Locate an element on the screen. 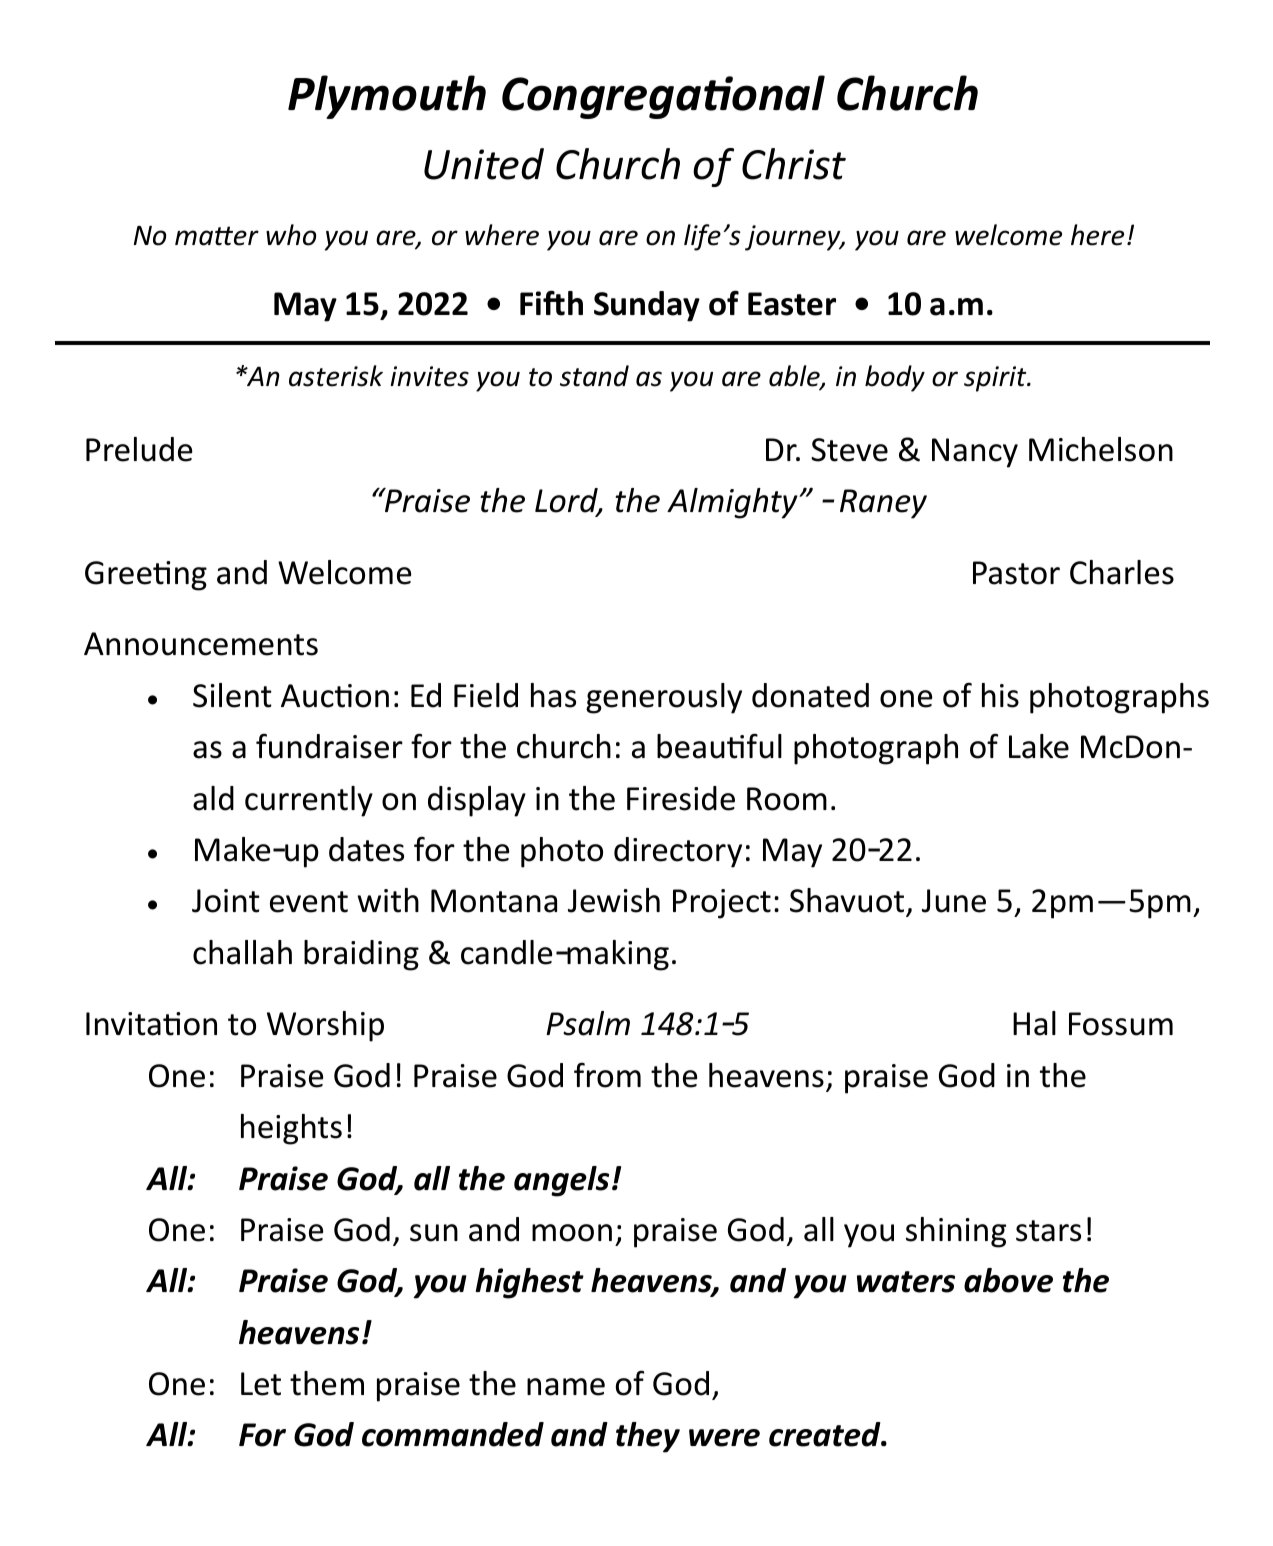 The width and height of the screenshot is (1273, 1546). Let is located at coordinates (261, 1384).
